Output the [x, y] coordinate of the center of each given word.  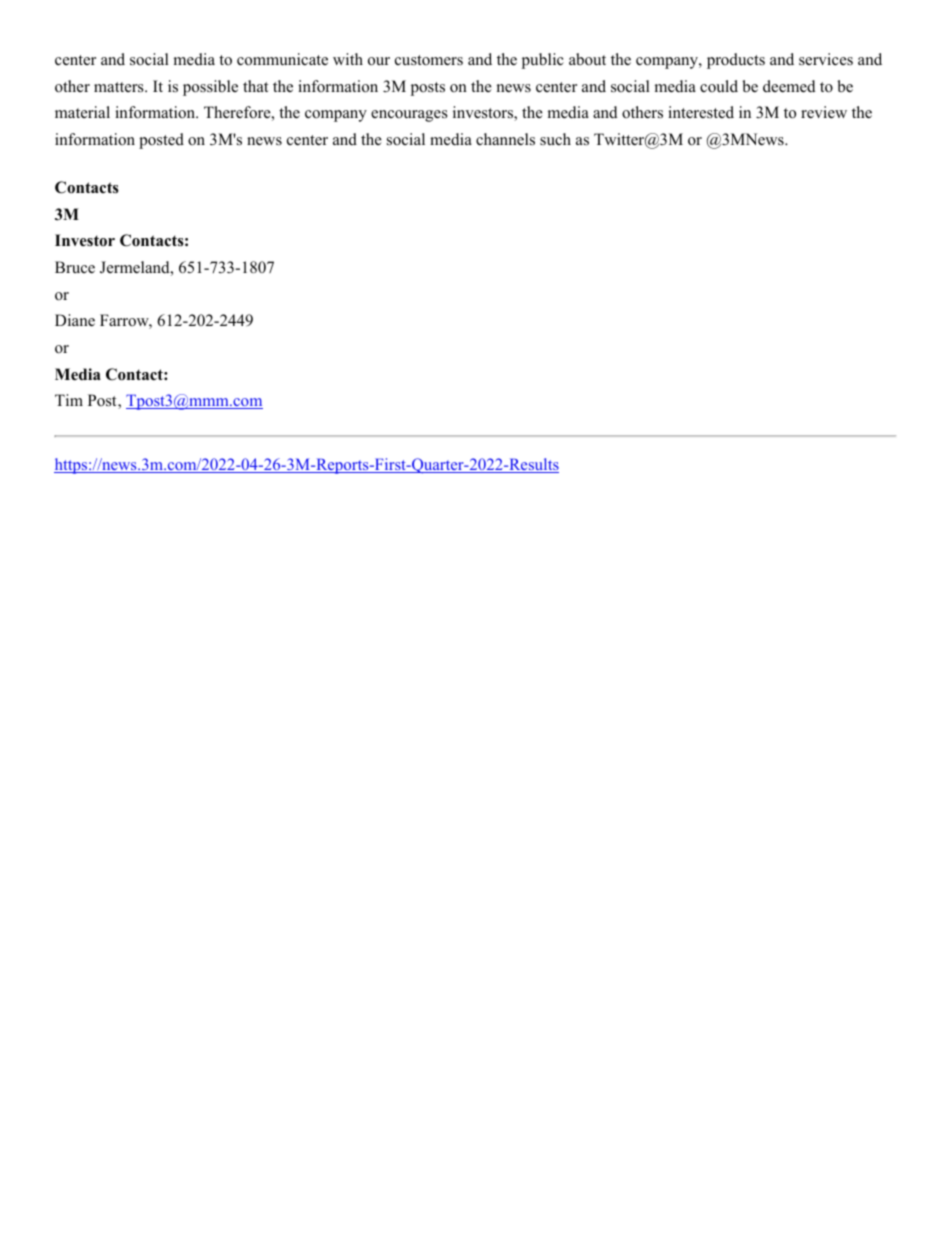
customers [429, 60]
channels [505, 139]
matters [120, 87]
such [555, 139]
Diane [75, 320]
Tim [69, 400]
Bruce [75, 267]
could [719, 86]
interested [701, 112]
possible [210, 88]
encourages [409, 116]
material [82, 112]
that [255, 86]
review [824, 112]
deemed [789, 86]
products [736, 61]
